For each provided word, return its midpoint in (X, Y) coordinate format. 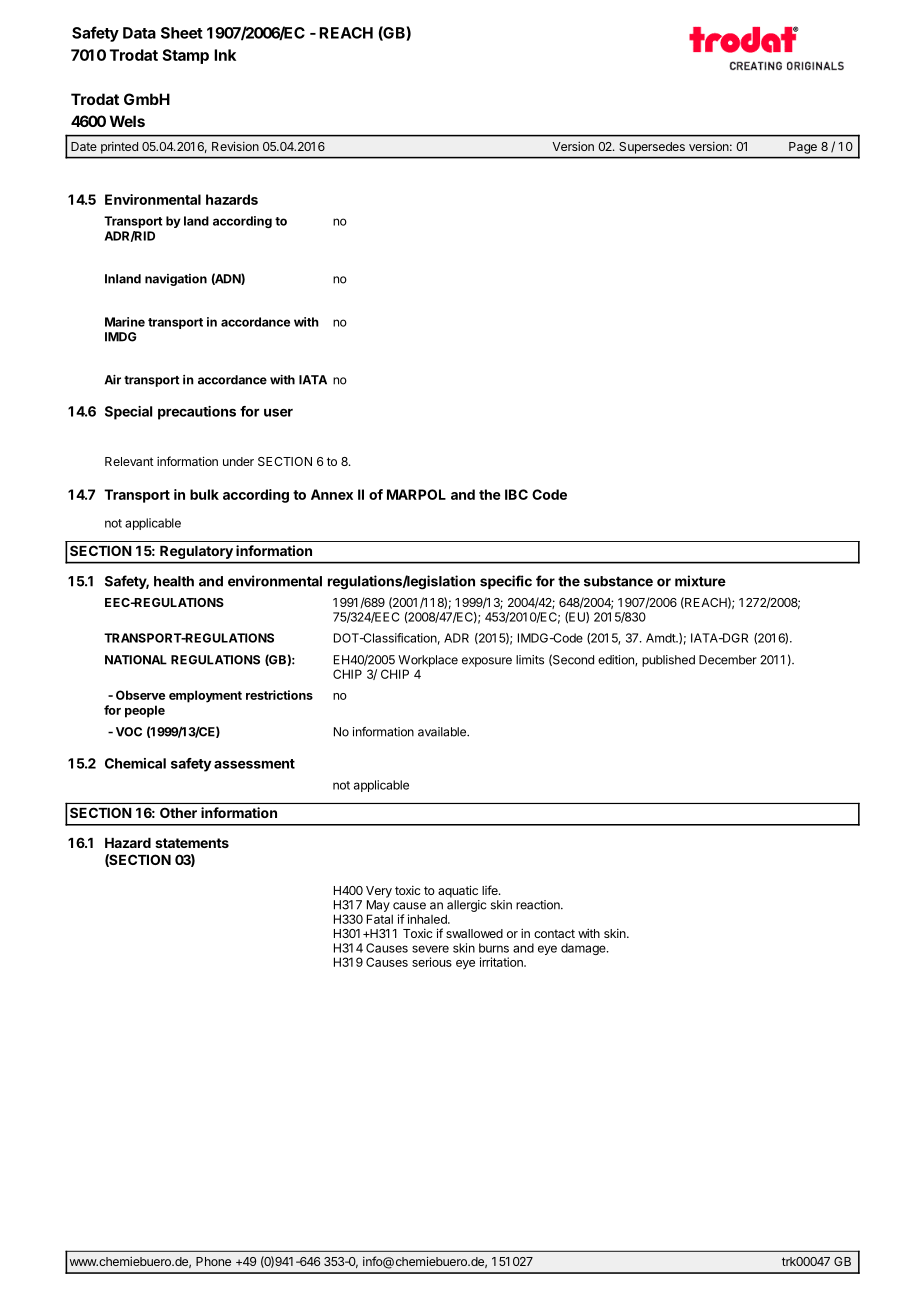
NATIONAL (136, 660)
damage (584, 949)
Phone (213, 1261)
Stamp (185, 56)
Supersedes (652, 148)
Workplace (428, 661)
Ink (225, 55)
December (728, 660)
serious (432, 962)
